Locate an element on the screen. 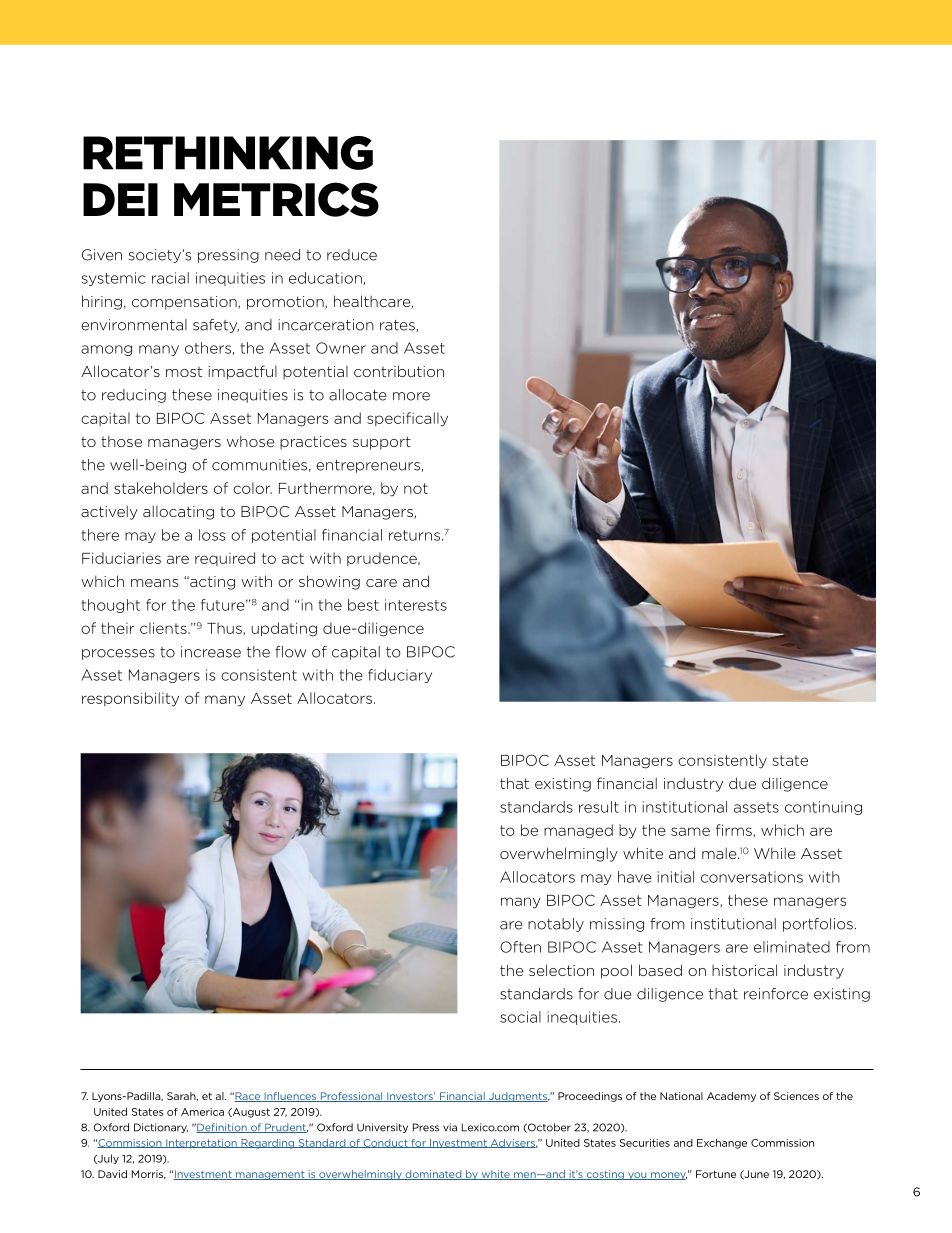 The width and height of the screenshot is (952, 1233). rates is located at coordinates (398, 326).
